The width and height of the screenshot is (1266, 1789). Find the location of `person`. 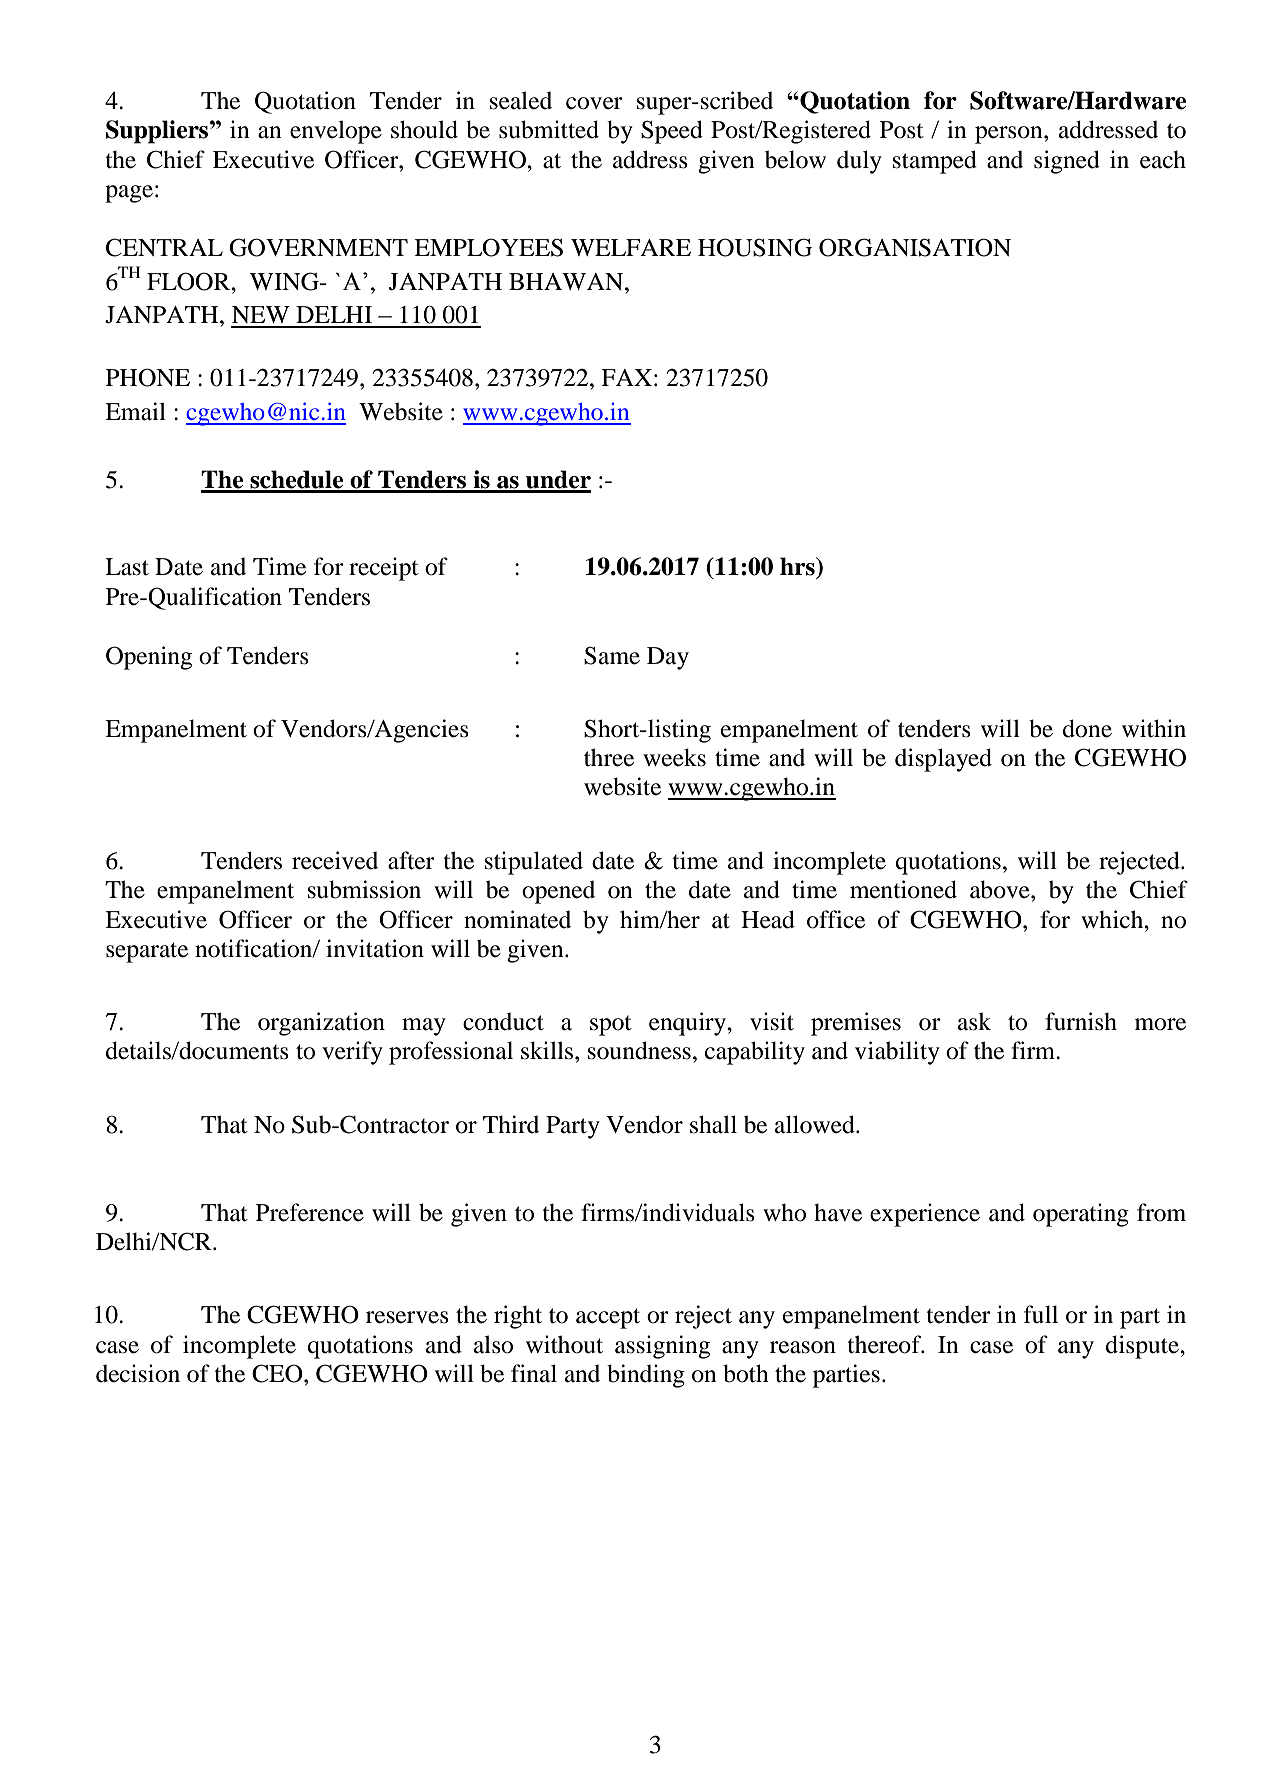

person is located at coordinates (1010, 135).
